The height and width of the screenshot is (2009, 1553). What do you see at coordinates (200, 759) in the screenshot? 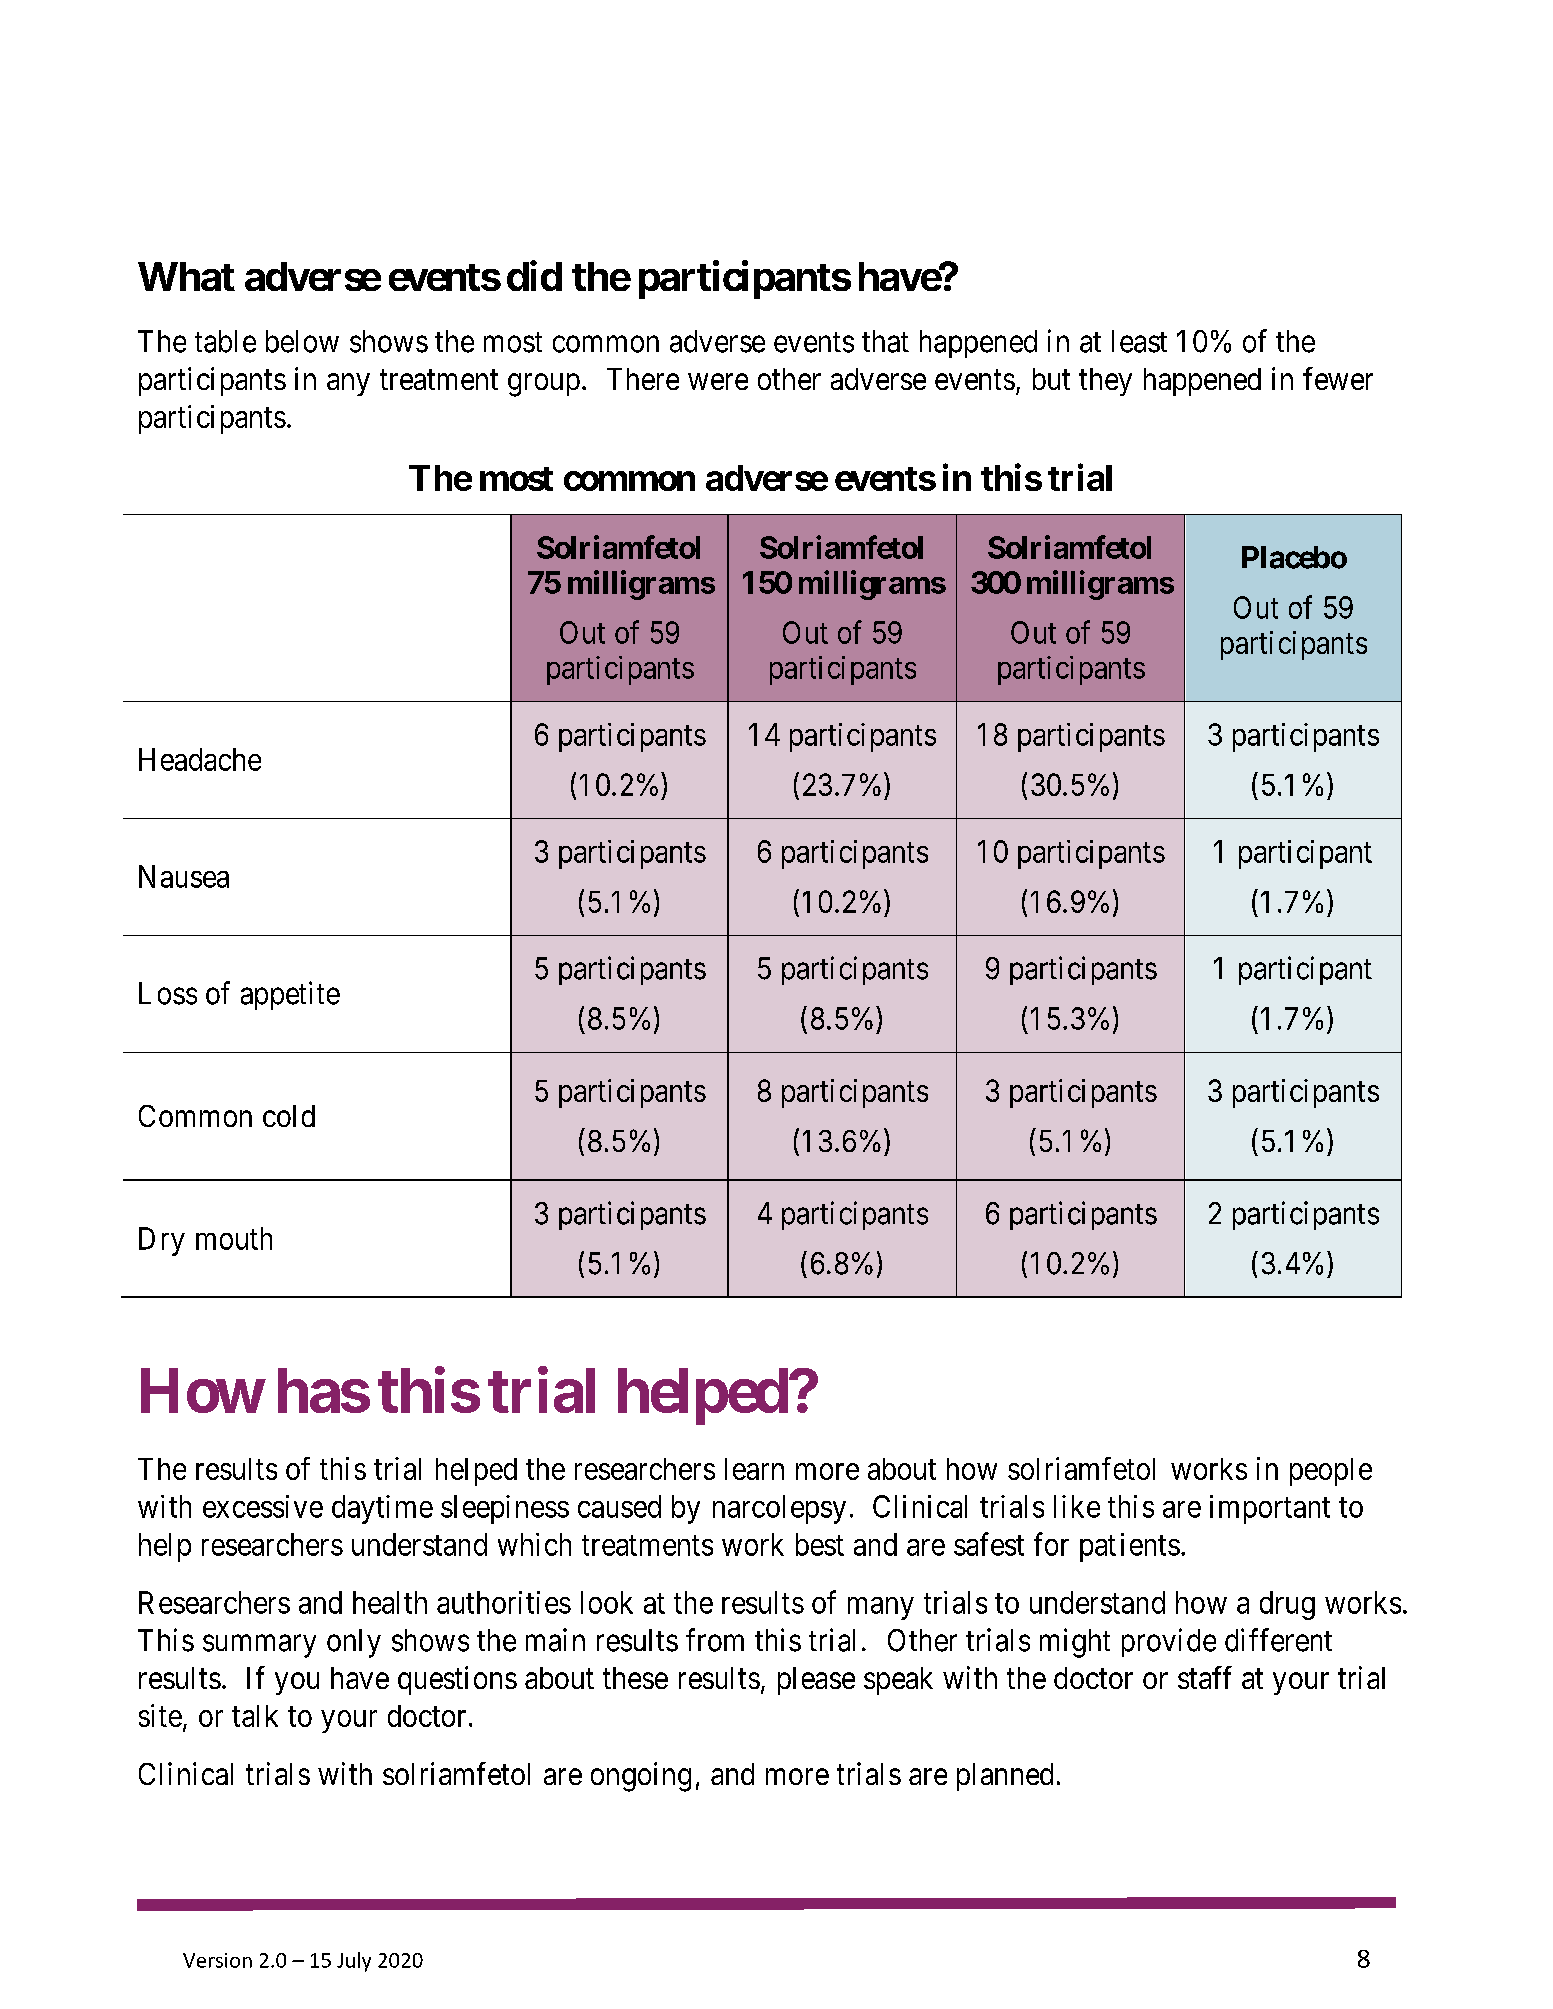
I see `Headache` at bounding box center [200, 759].
